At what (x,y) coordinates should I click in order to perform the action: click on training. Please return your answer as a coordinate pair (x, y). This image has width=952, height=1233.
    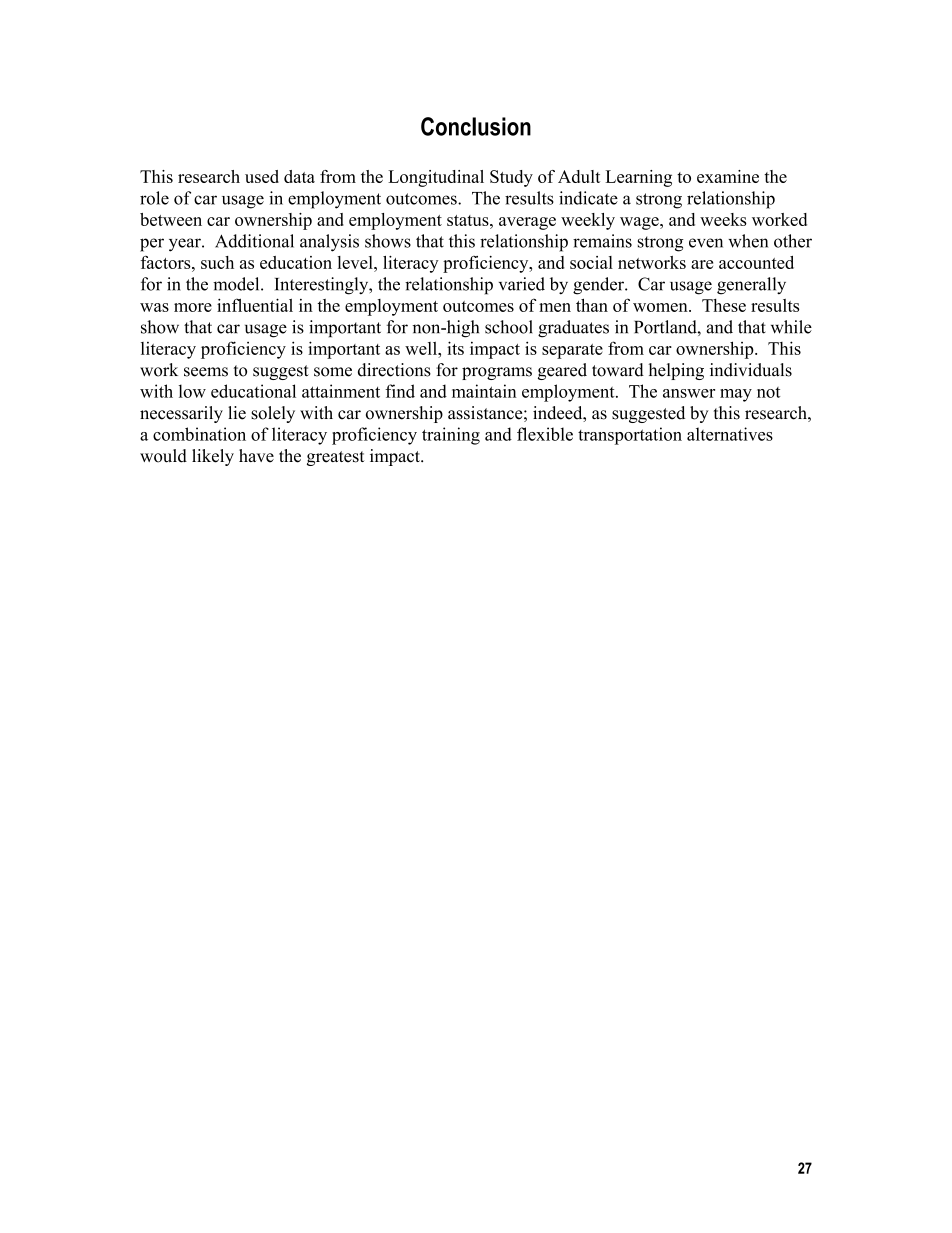
    Looking at the image, I should click on (451, 436).
